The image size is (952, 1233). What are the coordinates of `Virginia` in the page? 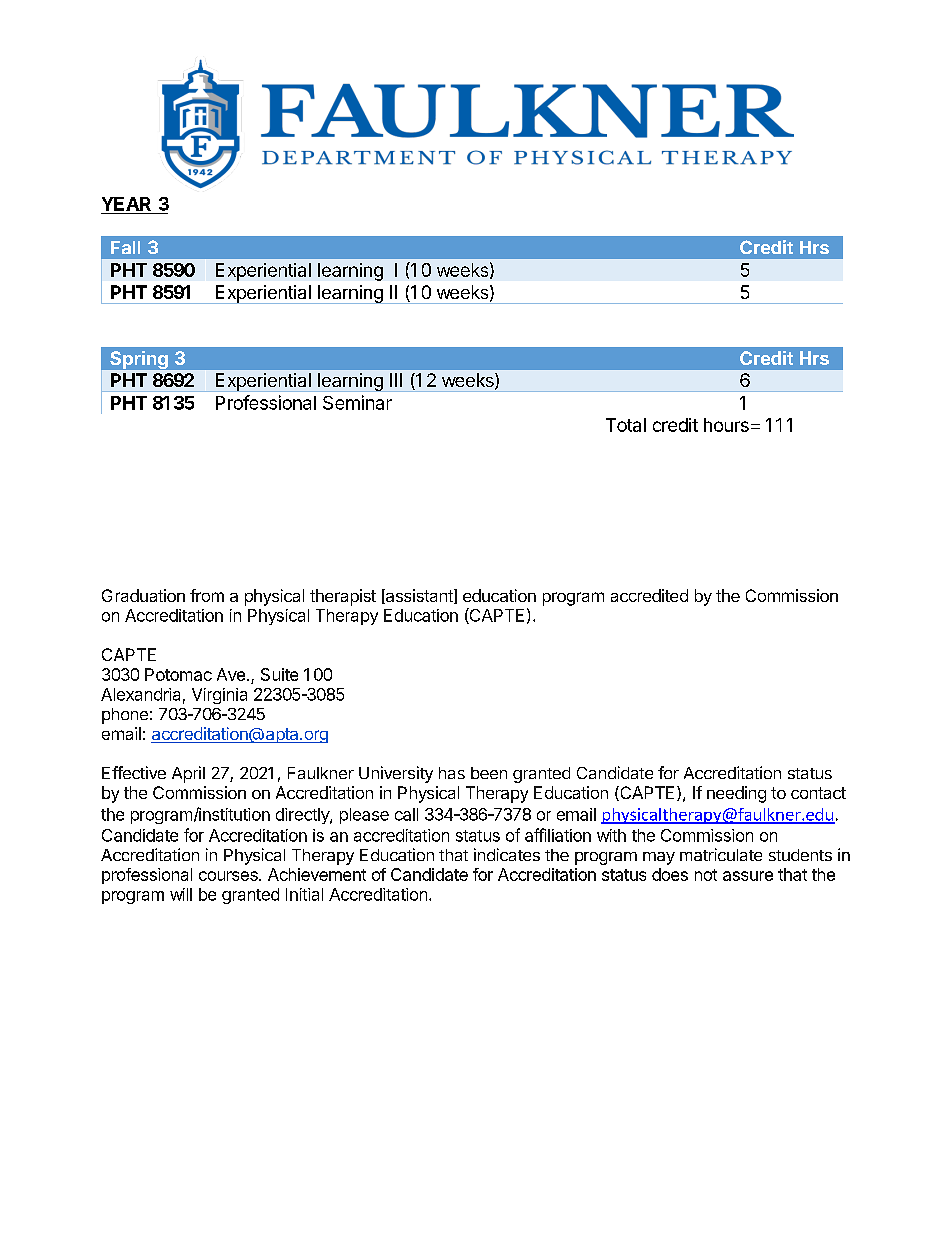 It's located at (219, 696).
